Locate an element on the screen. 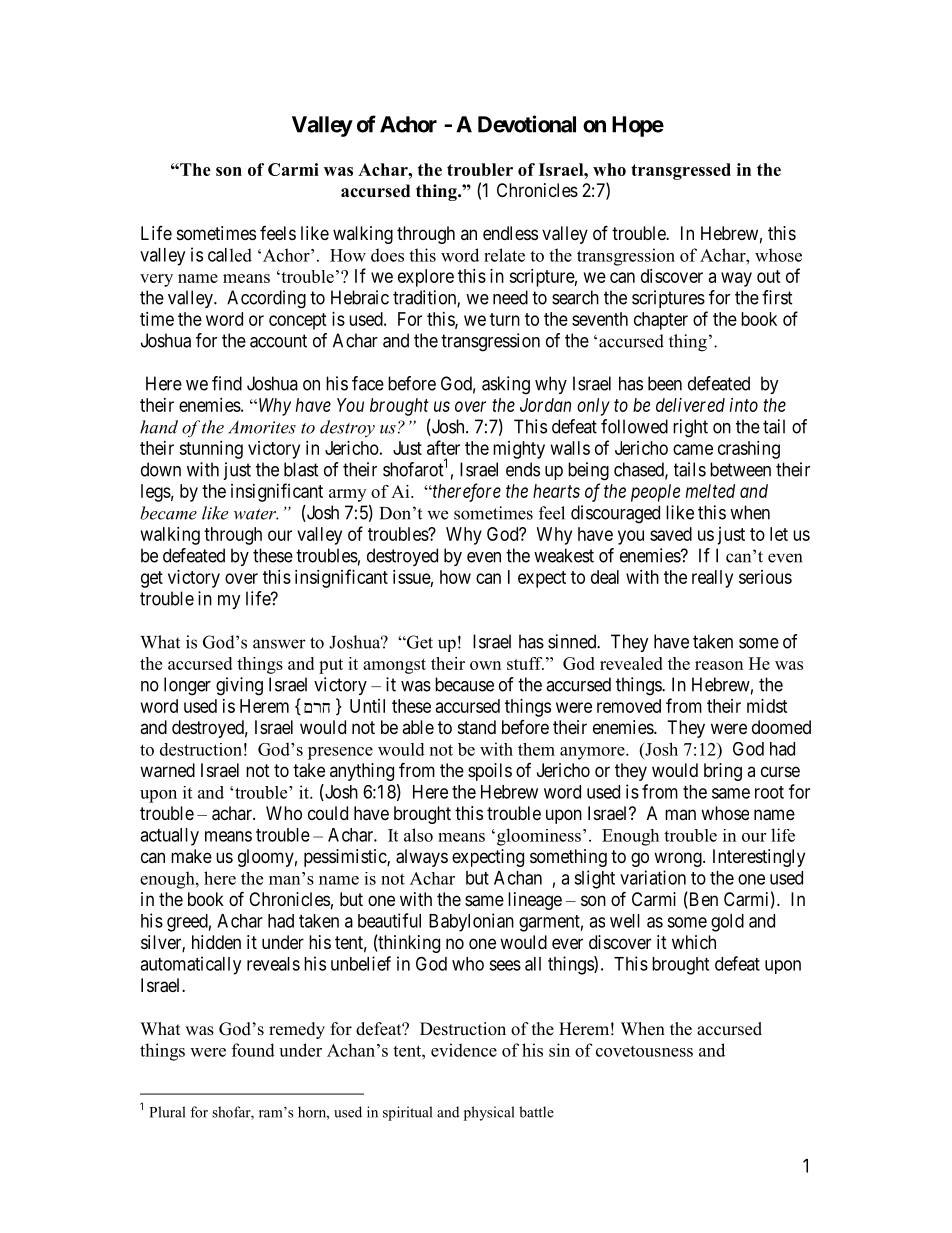 The height and width of the screenshot is (1233, 952). found is located at coordinates (253, 1050).
